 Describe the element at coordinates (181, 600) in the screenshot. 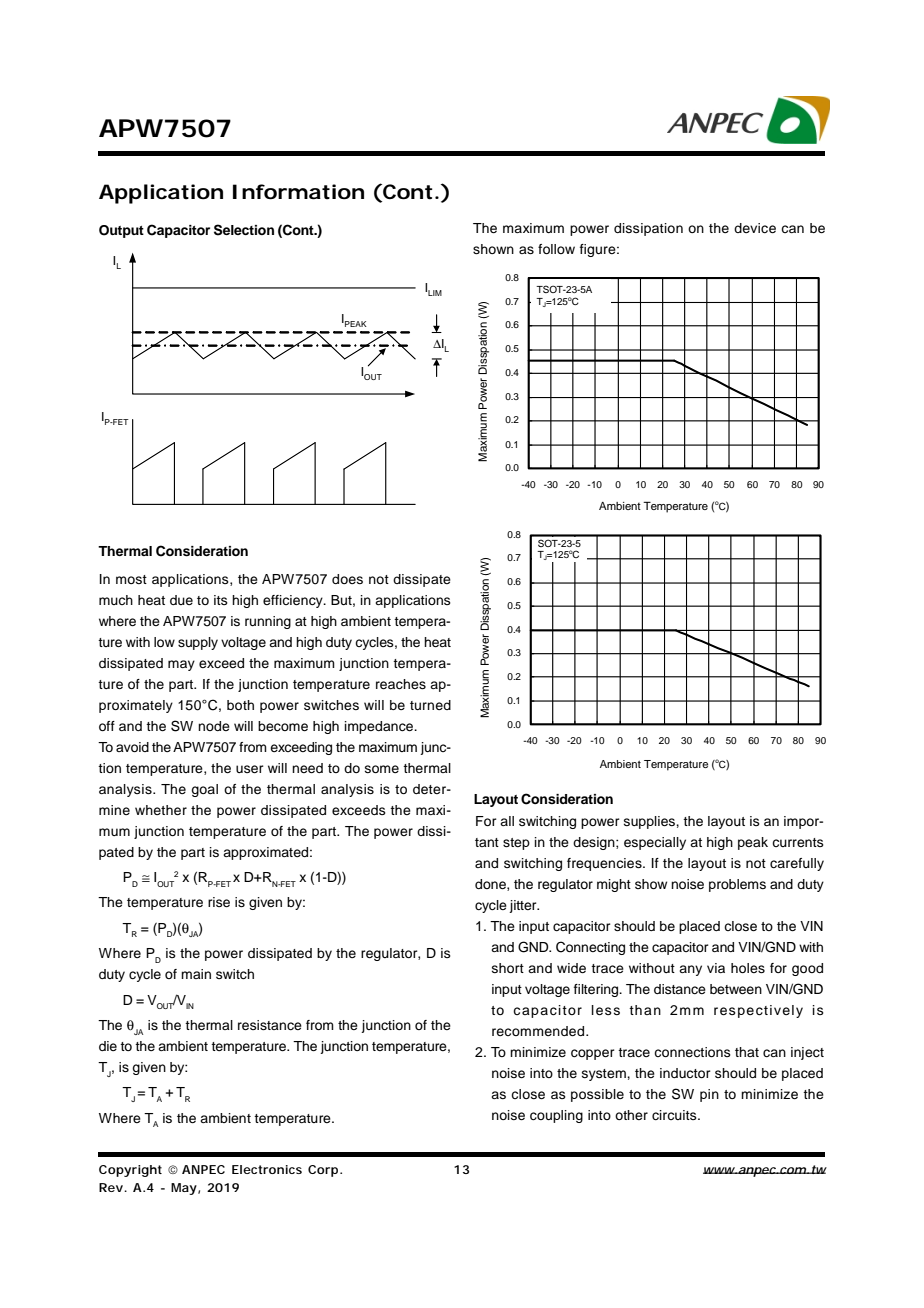

I see `due` at that location.
